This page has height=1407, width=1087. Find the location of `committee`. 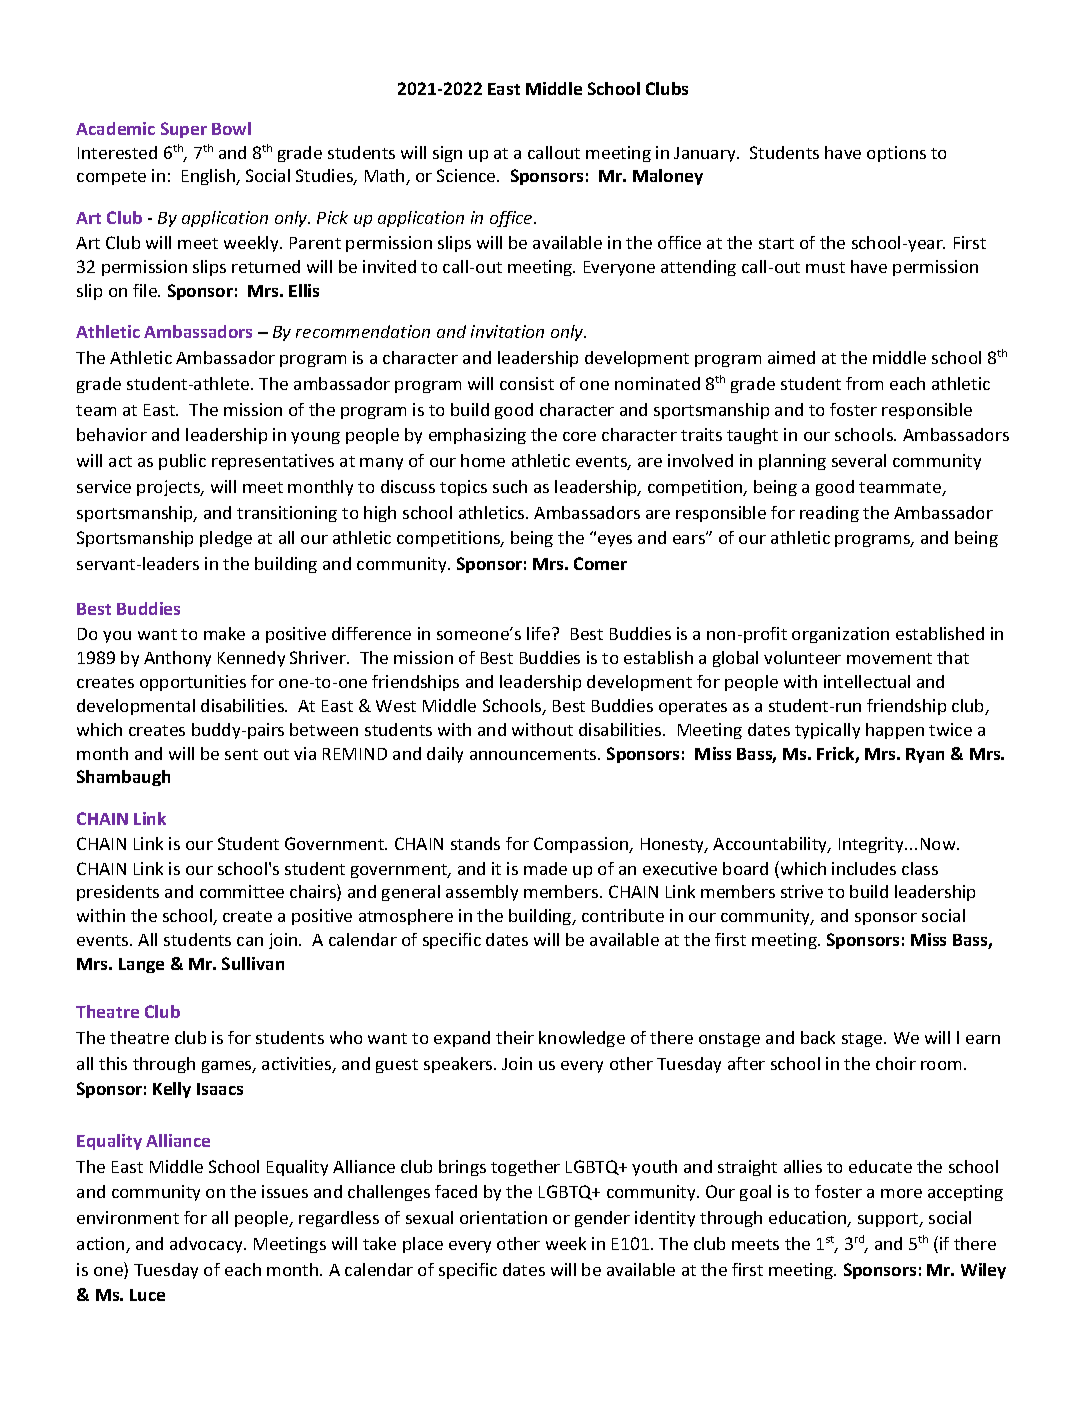

committee is located at coordinates (242, 891).
